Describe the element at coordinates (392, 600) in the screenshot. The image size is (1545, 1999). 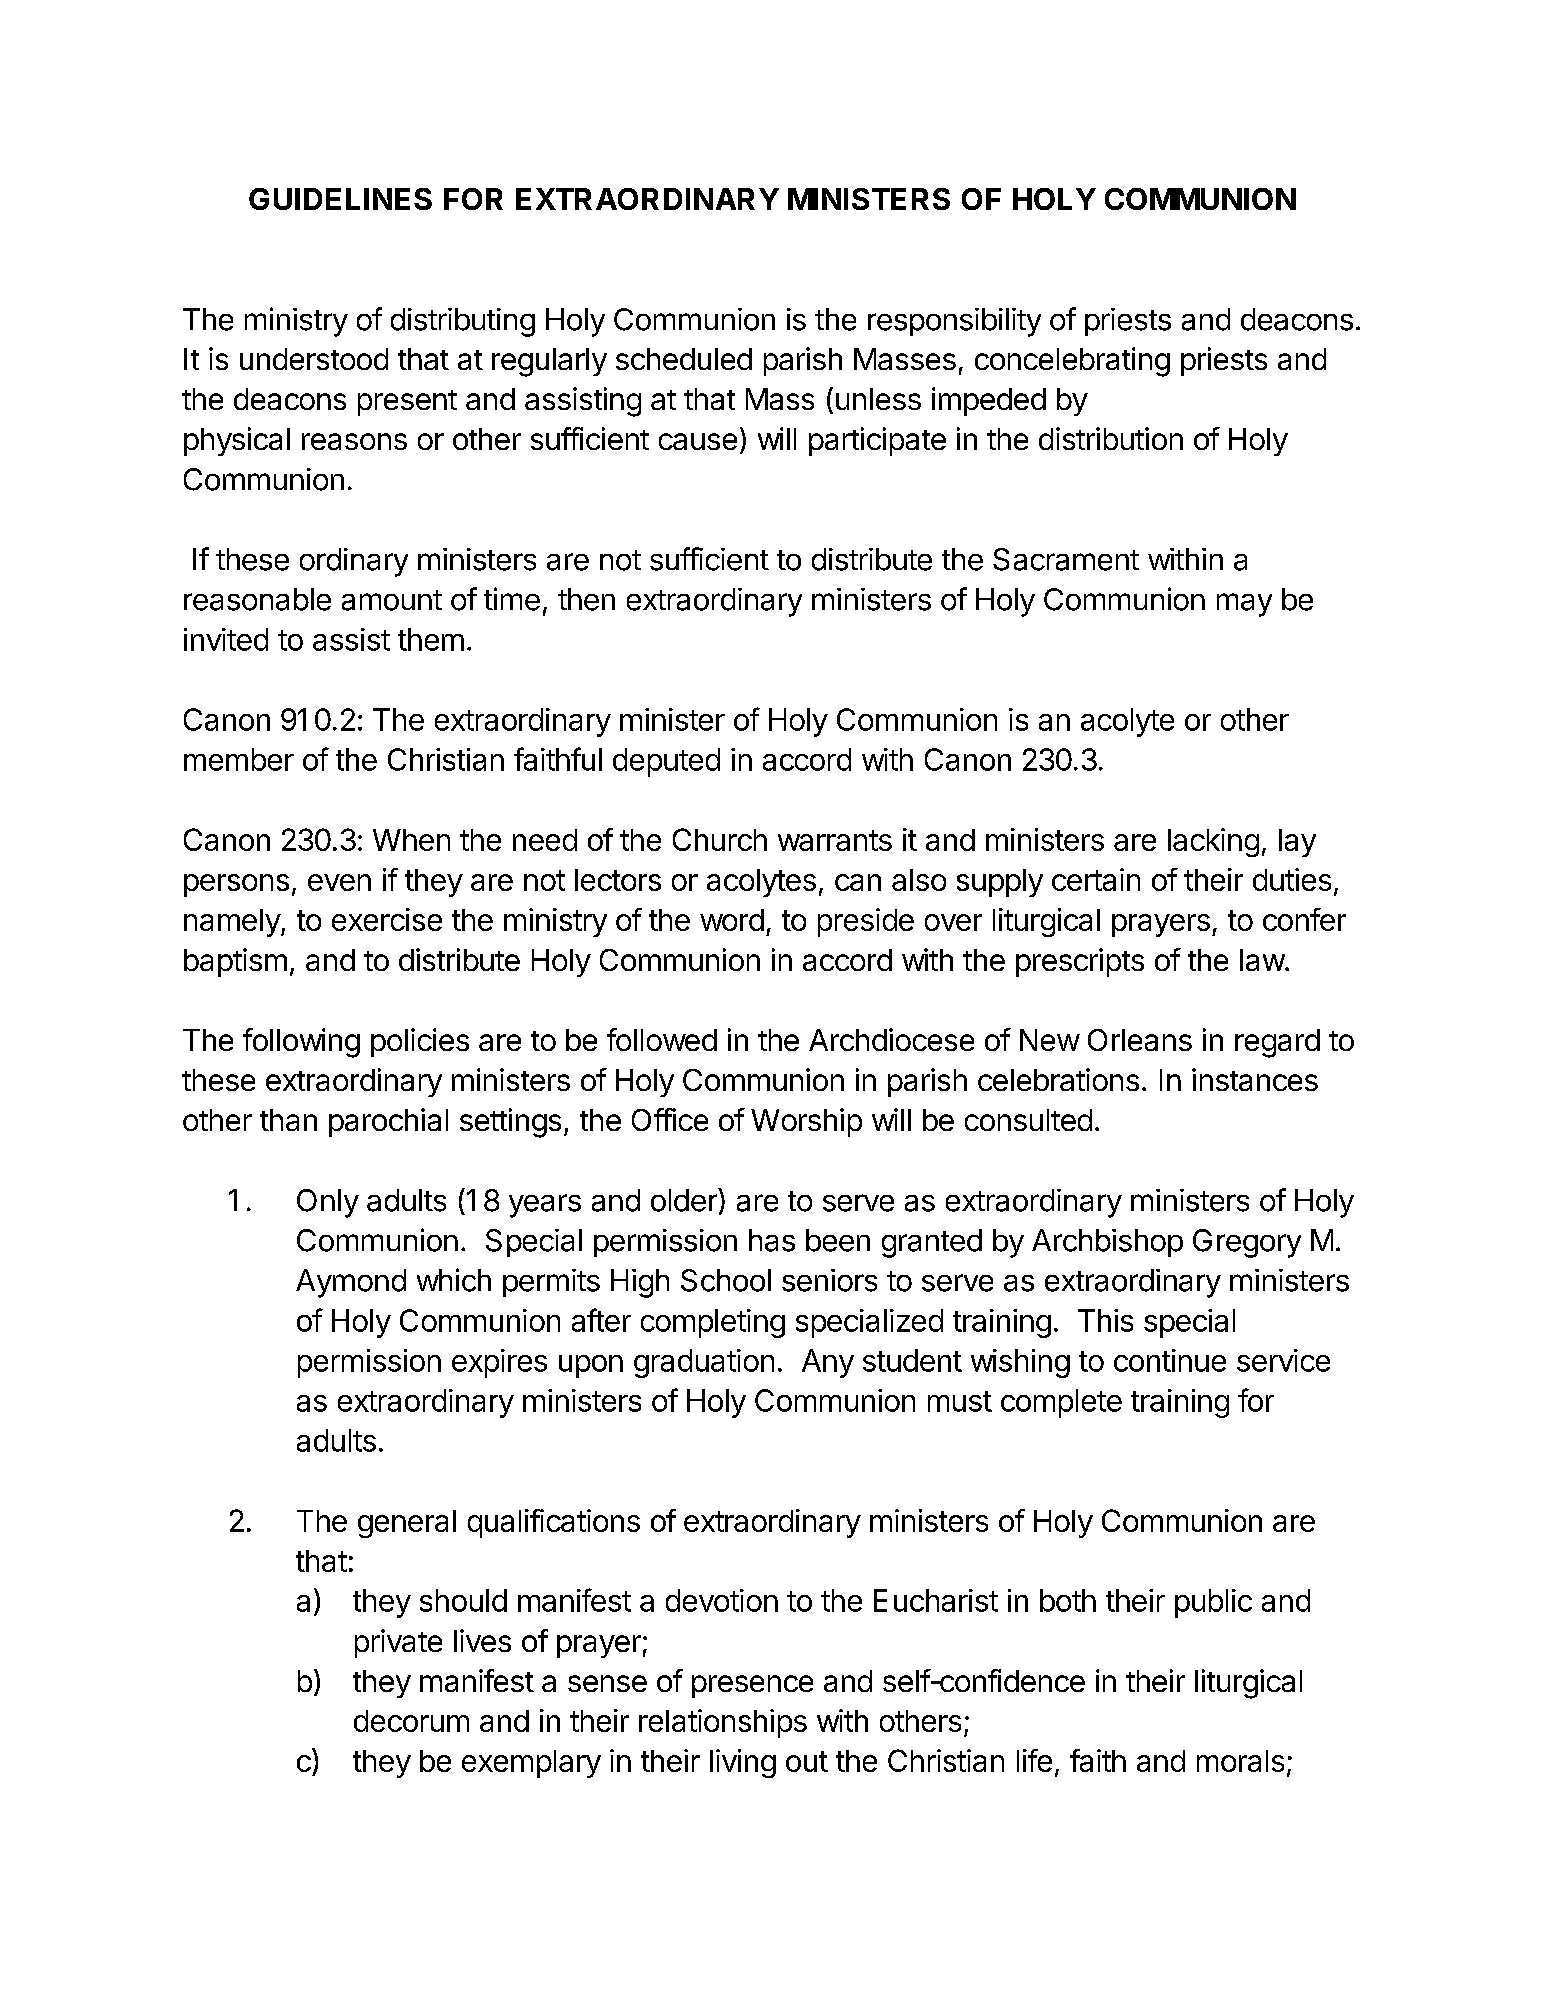
I see `amount` at that location.
